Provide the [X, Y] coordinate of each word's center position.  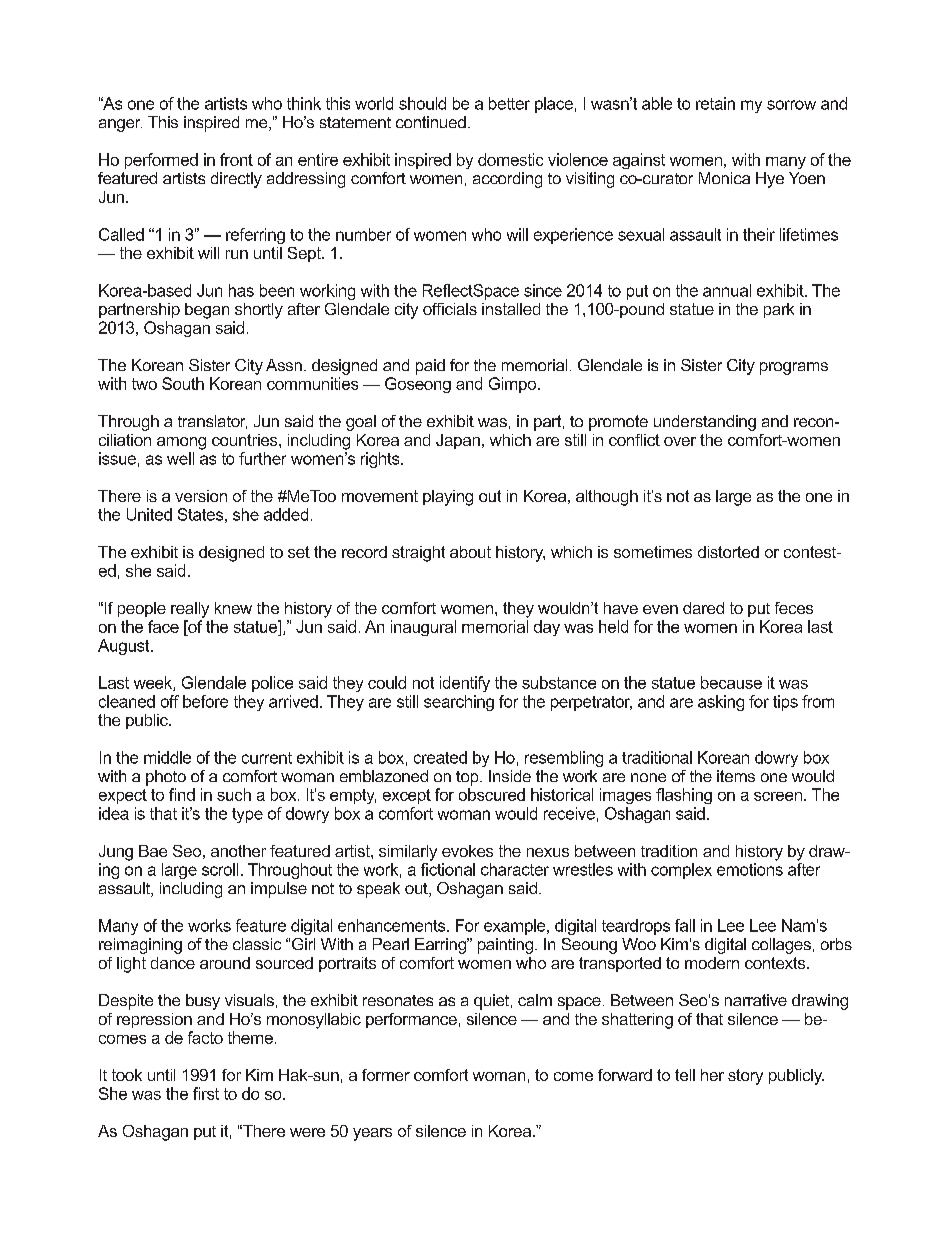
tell [685, 1075]
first [206, 1093]
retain [715, 103]
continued [431, 122]
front [236, 159]
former [386, 1075]
